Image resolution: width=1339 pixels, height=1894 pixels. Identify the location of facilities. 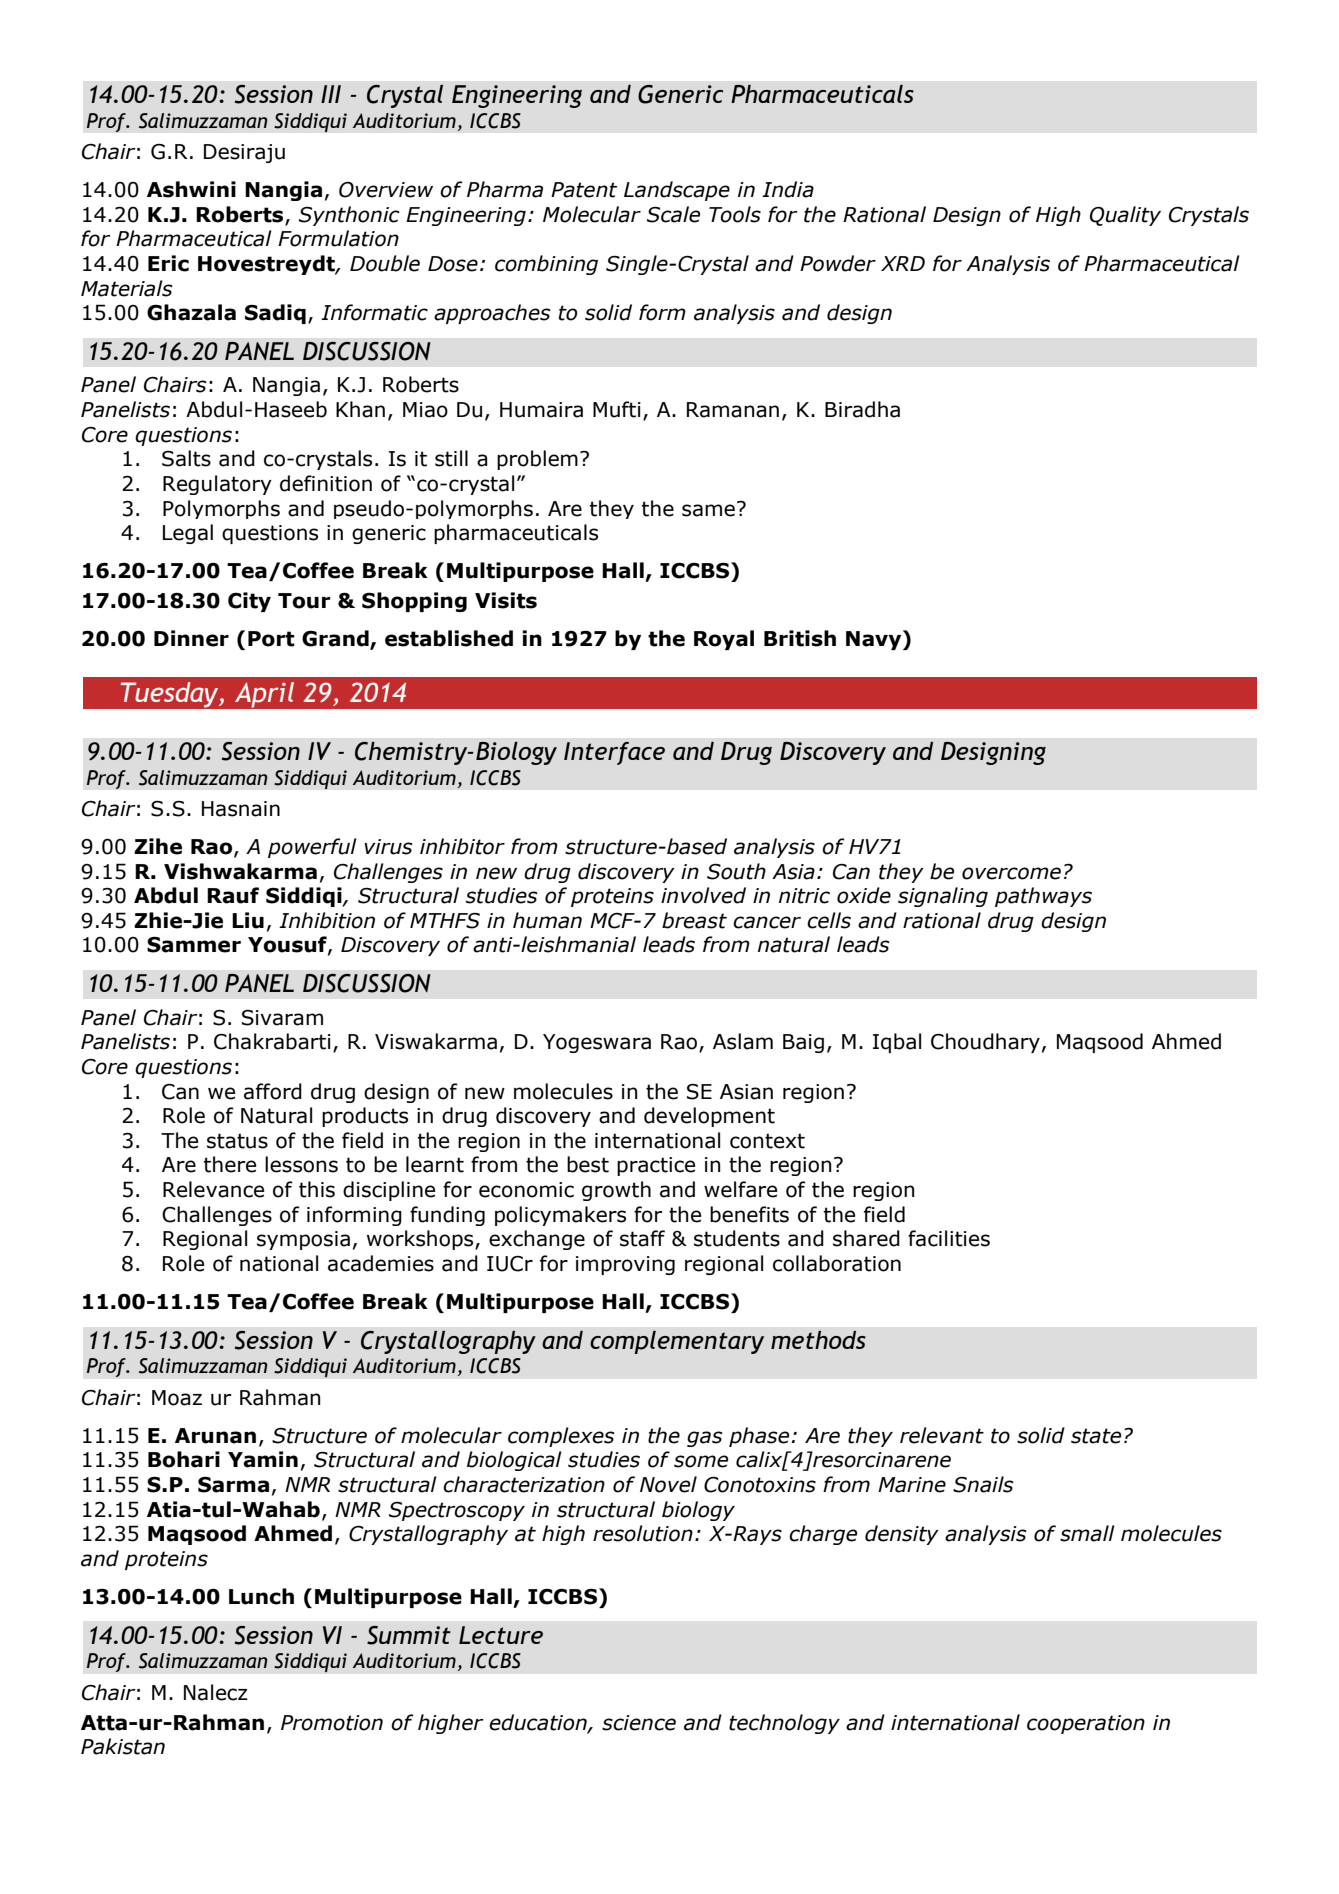
(949, 1238).
